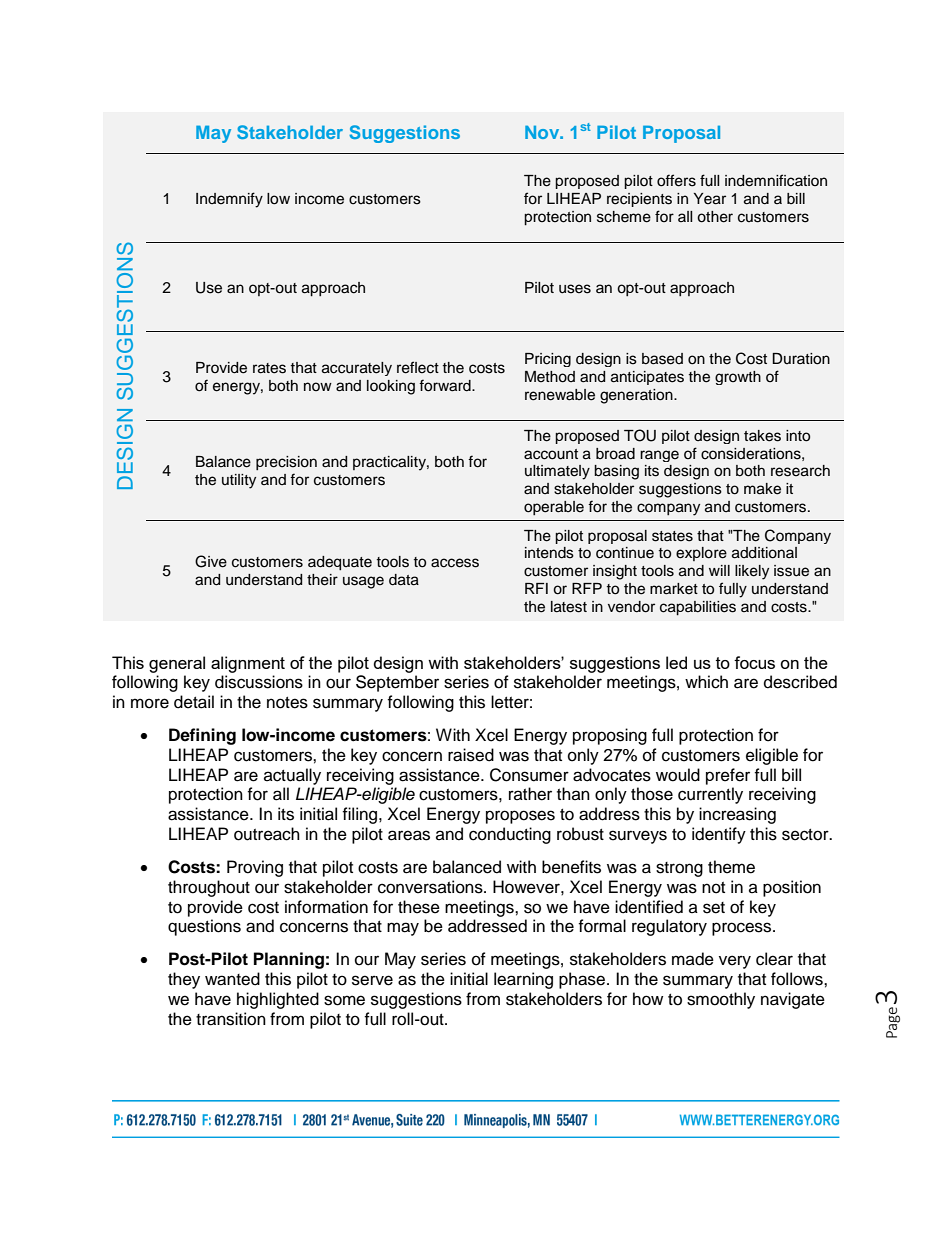 The height and width of the screenshot is (1233, 952). I want to click on utility, so click(239, 481).
